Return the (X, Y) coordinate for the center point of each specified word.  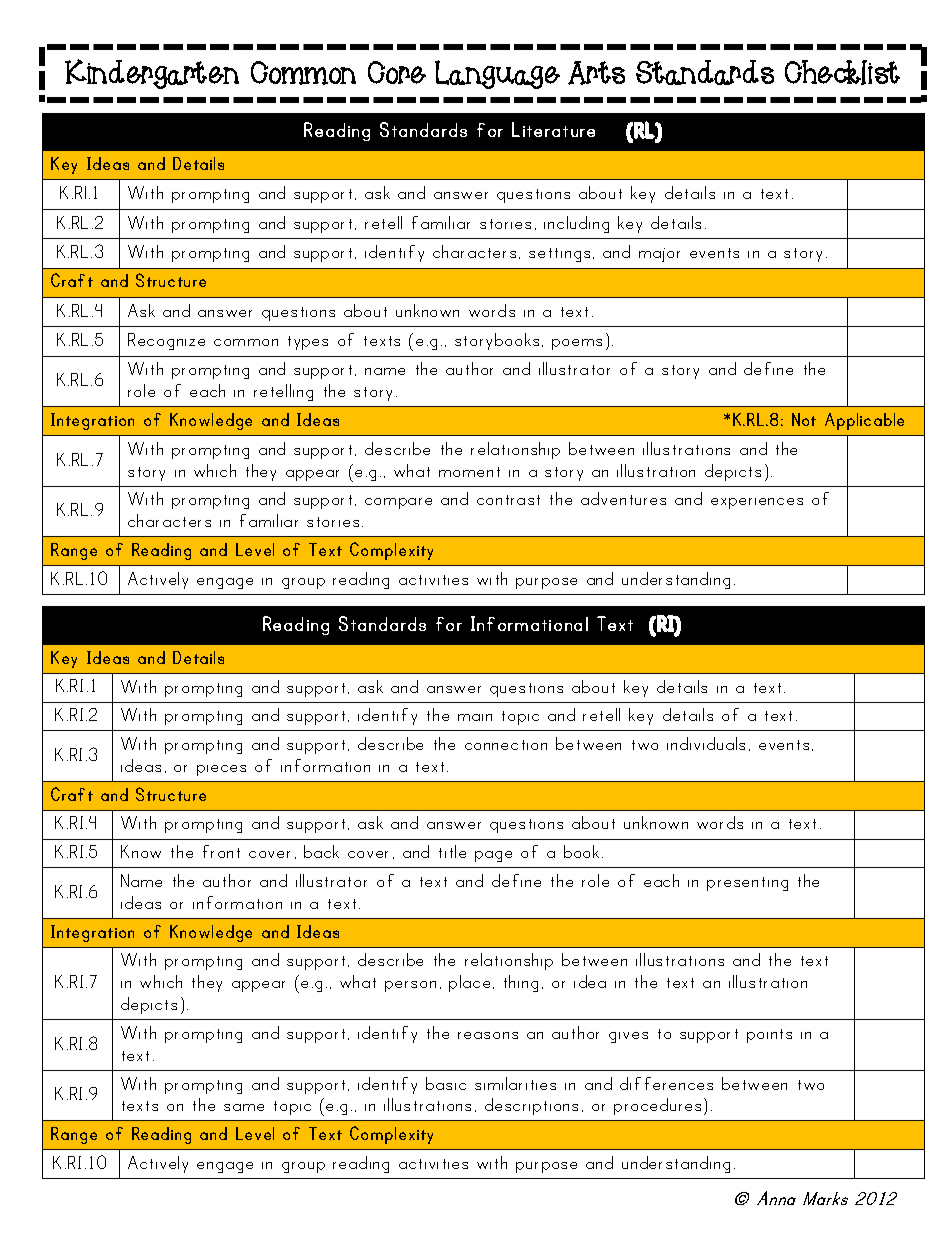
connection (506, 745)
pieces (221, 770)
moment (469, 472)
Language (497, 74)
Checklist (842, 72)
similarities (515, 1083)
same (244, 1107)
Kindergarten (152, 74)
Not (804, 419)
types (308, 343)
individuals (706, 743)
